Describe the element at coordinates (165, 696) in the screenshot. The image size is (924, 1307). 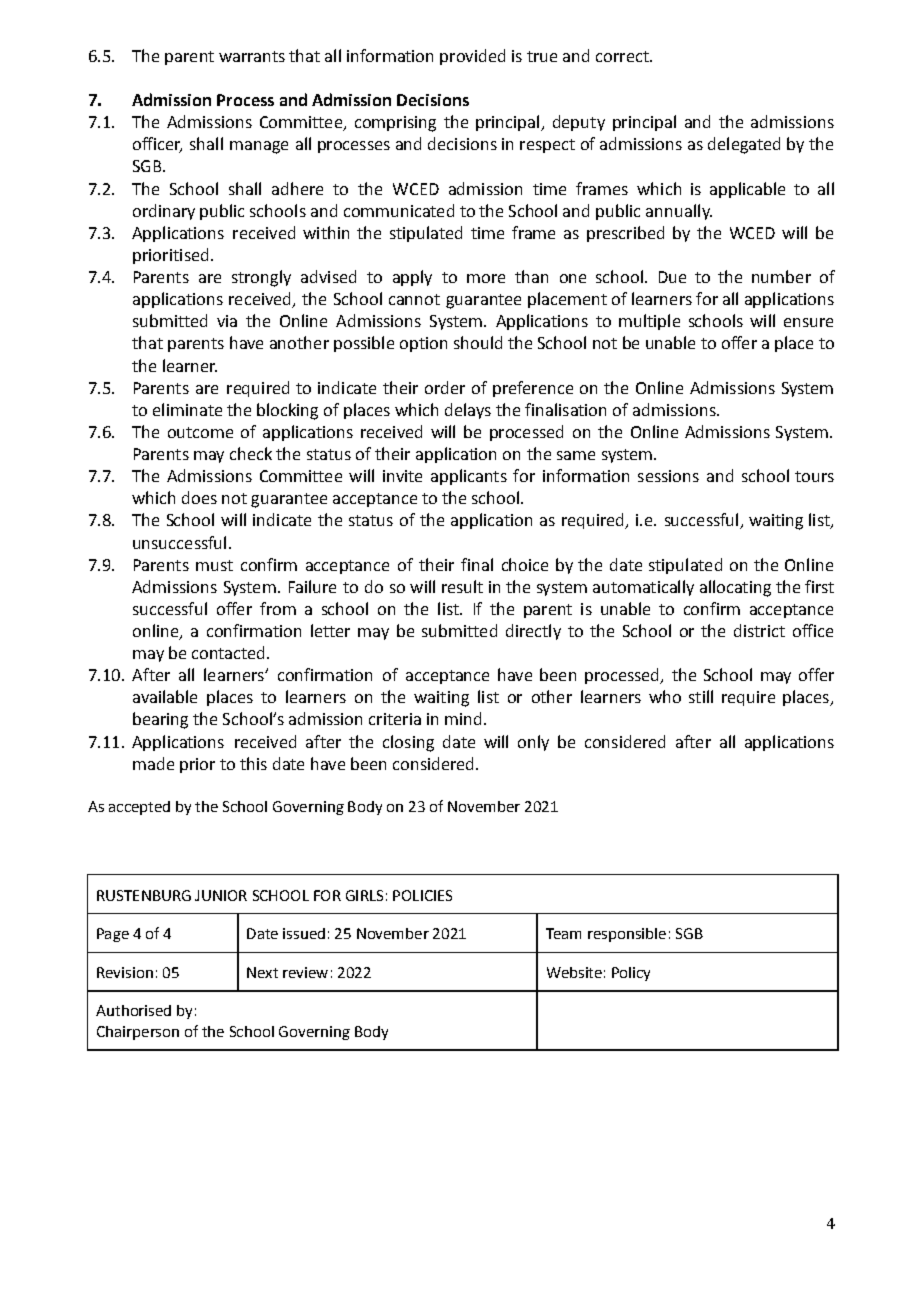
I see `available` at that location.
